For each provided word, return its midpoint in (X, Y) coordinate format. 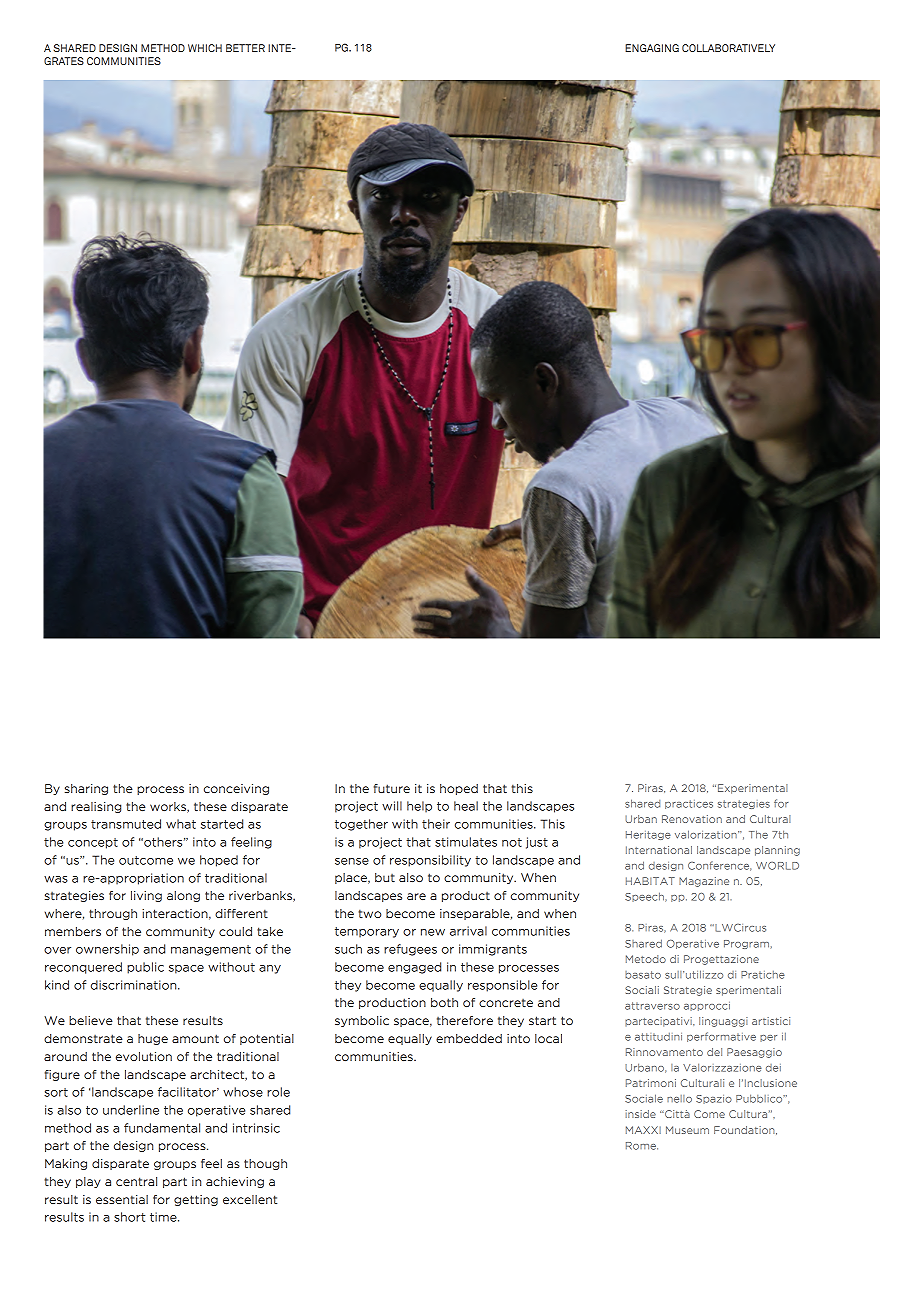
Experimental (753, 789)
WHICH (205, 48)
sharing (86, 789)
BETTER (245, 48)
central (136, 1181)
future (392, 788)
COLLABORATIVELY (728, 48)
